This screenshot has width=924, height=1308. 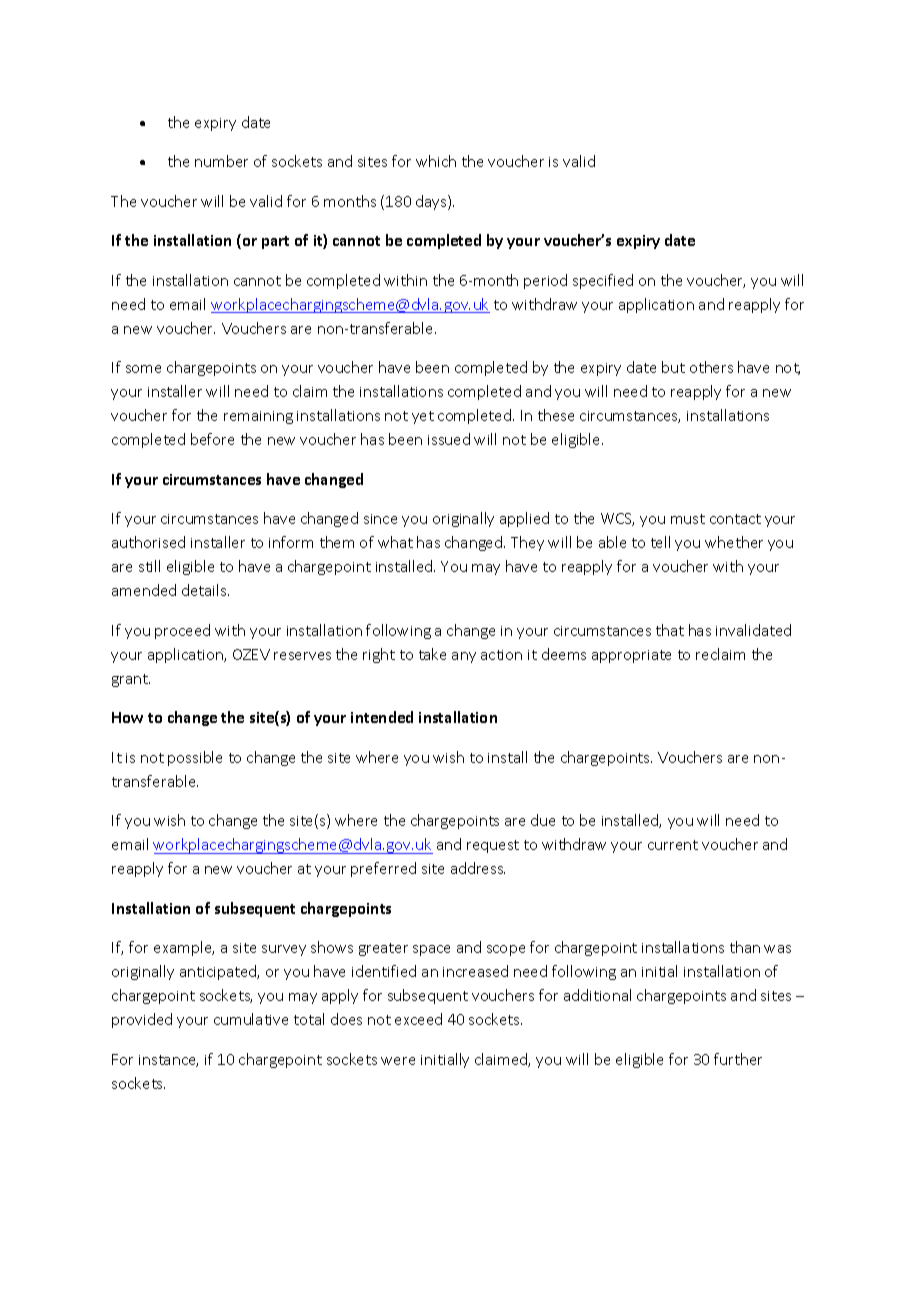 What do you see at coordinates (432, 202) in the screenshot?
I see `days` at bounding box center [432, 202].
